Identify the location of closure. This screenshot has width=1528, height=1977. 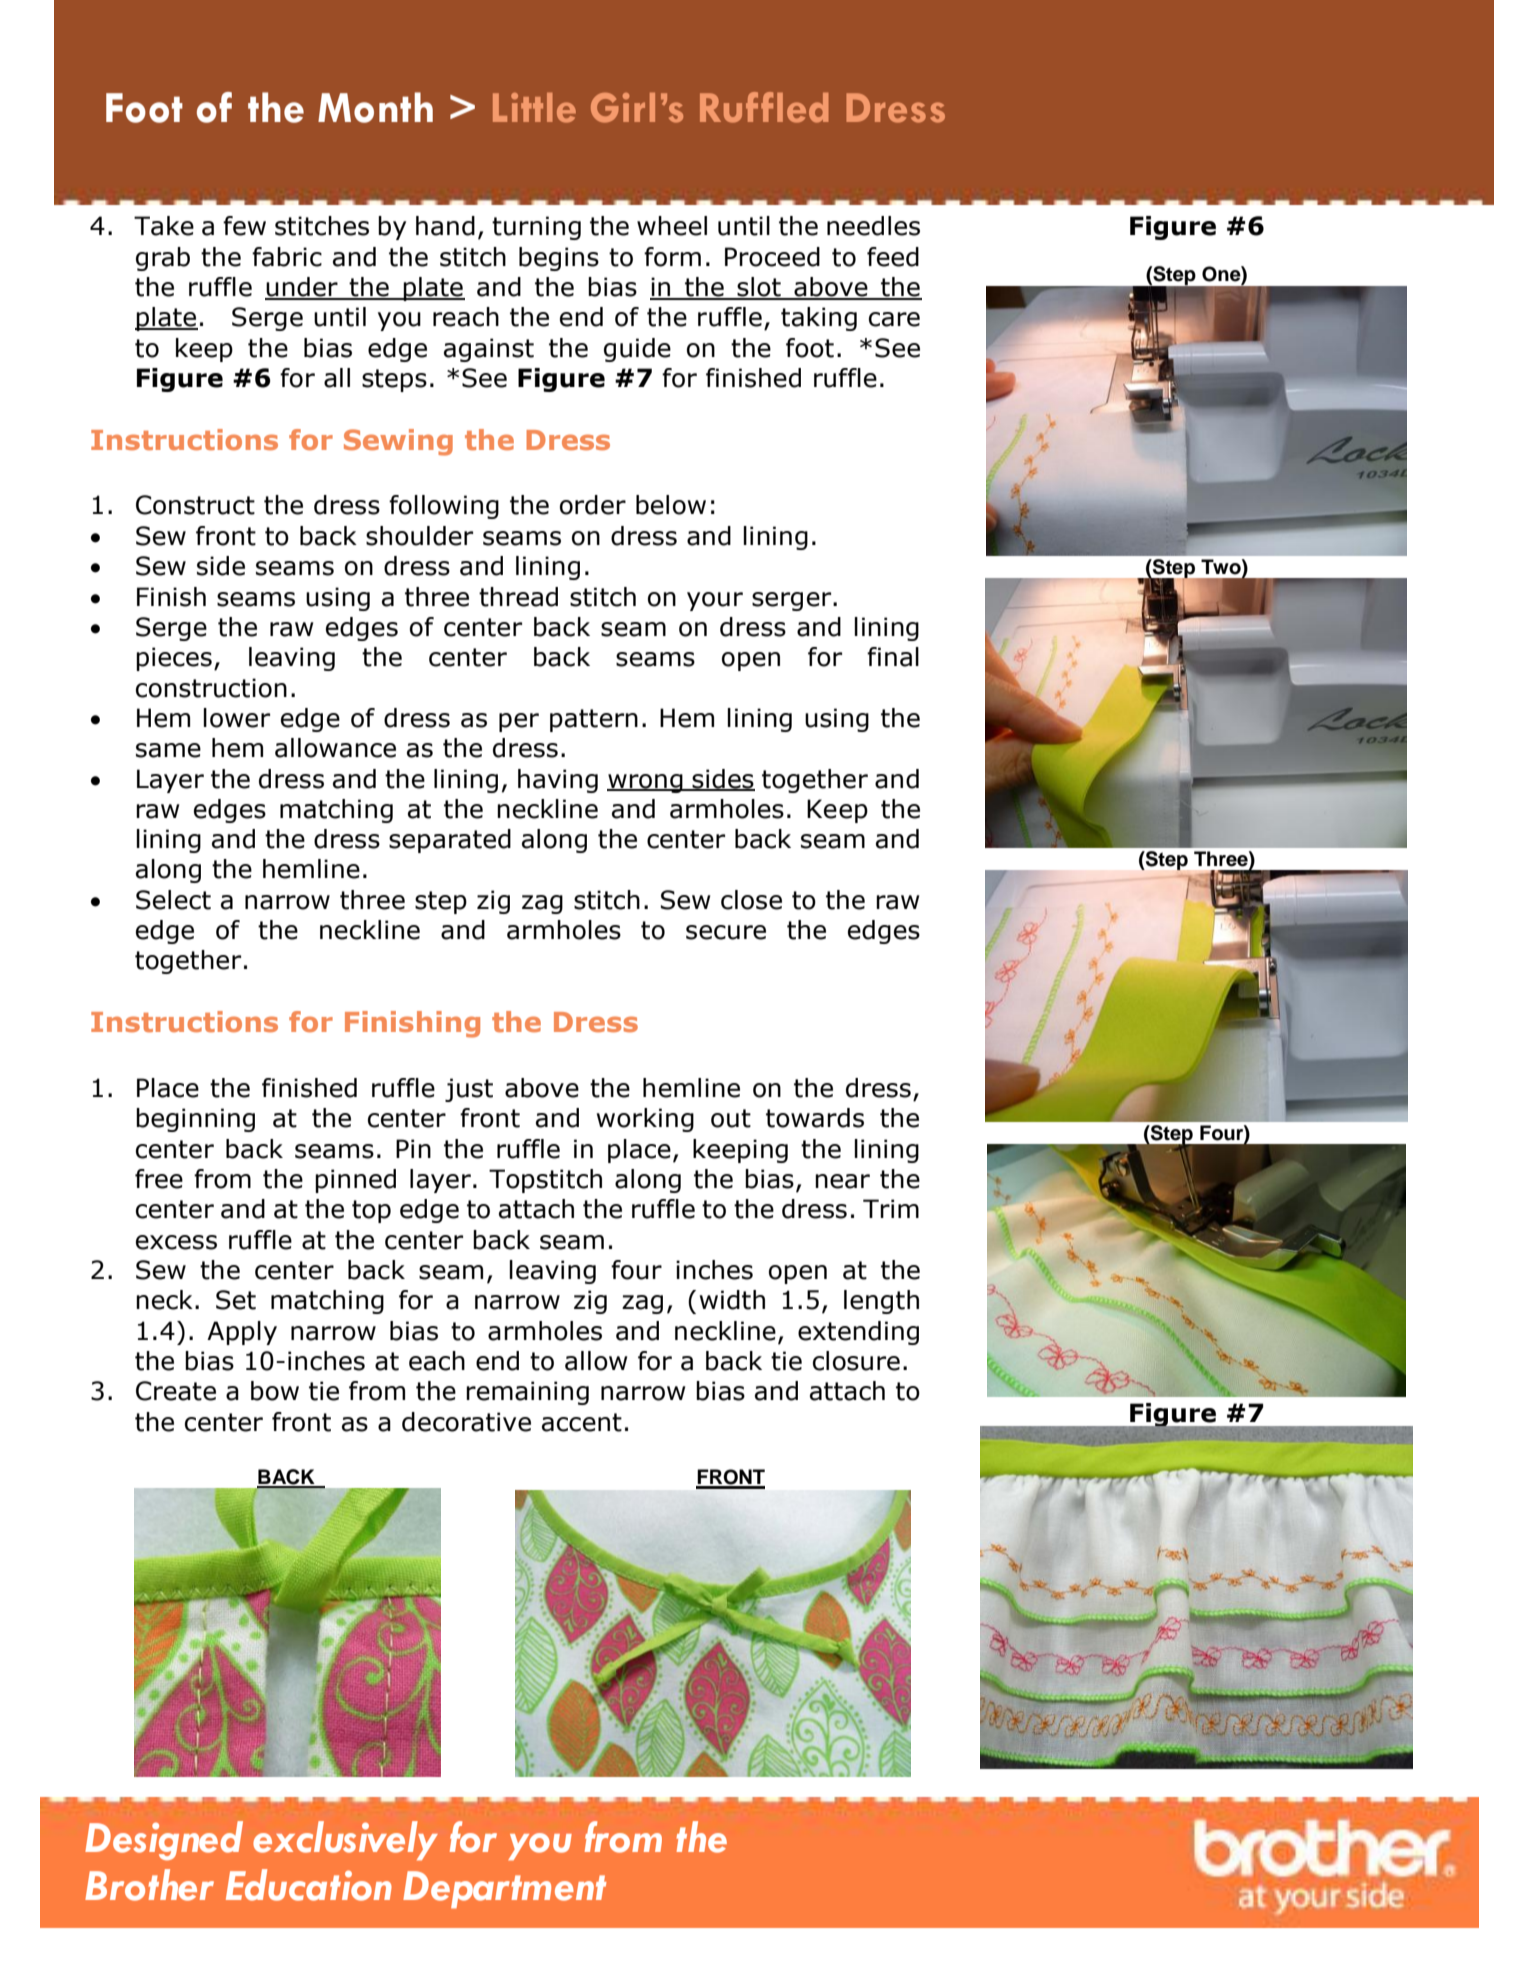
(856, 1361).
